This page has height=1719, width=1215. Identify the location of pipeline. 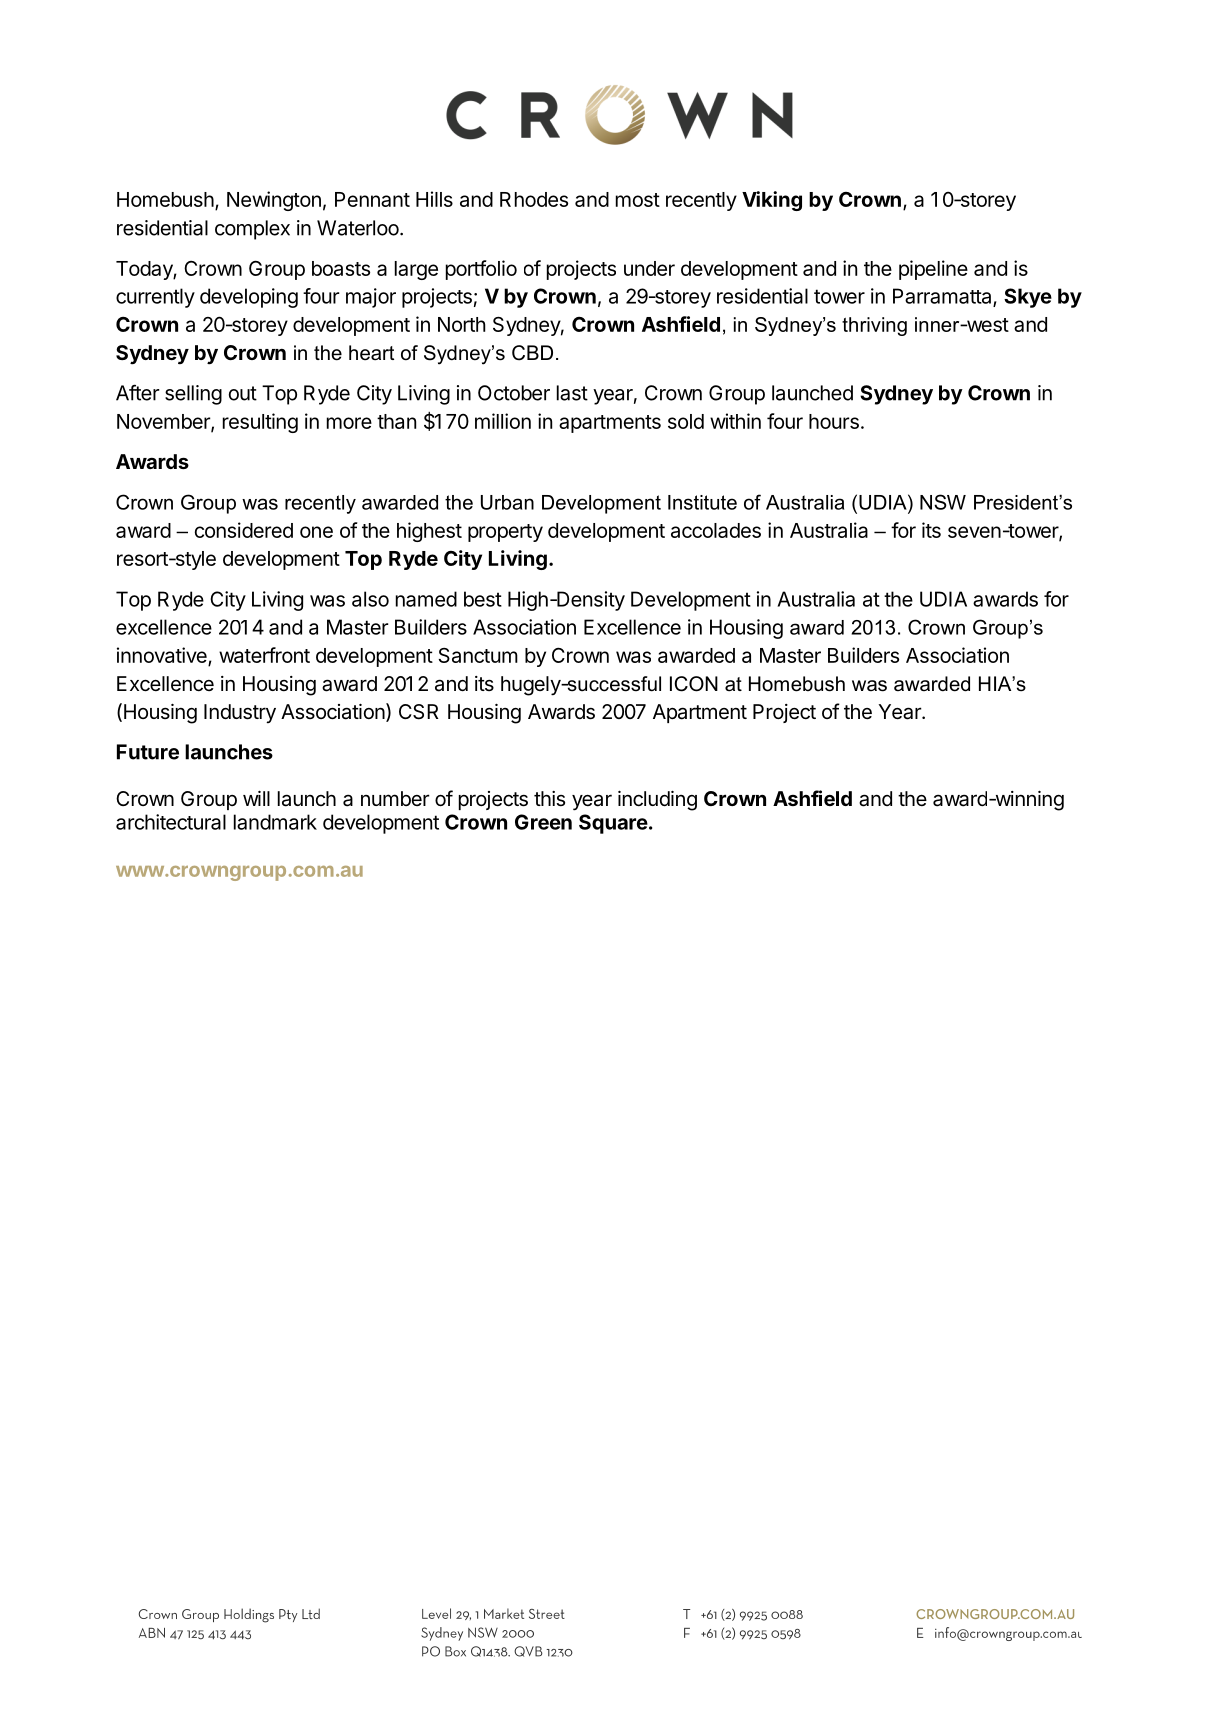
(933, 270).
